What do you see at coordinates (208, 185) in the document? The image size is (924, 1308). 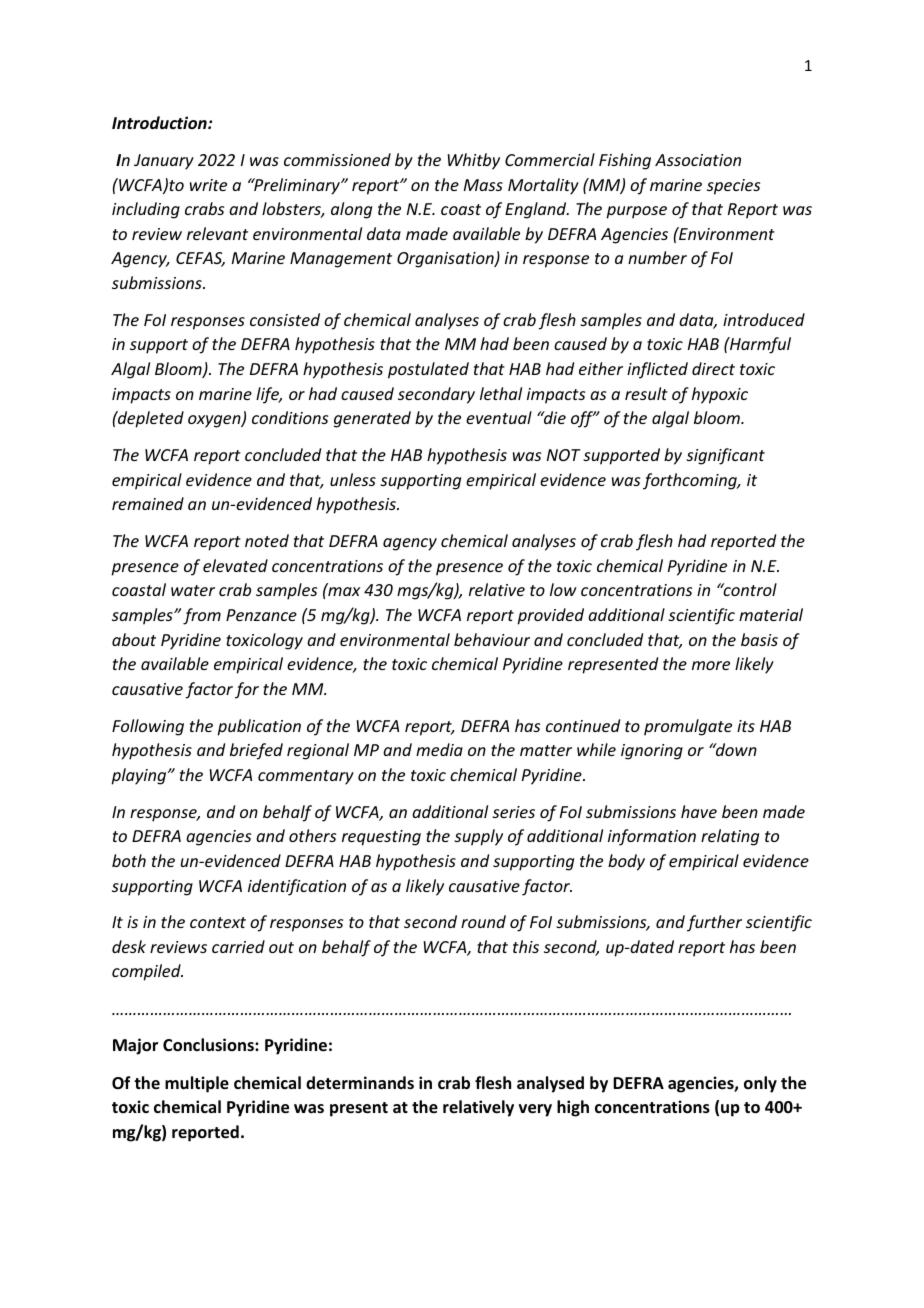 I see `write` at bounding box center [208, 185].
